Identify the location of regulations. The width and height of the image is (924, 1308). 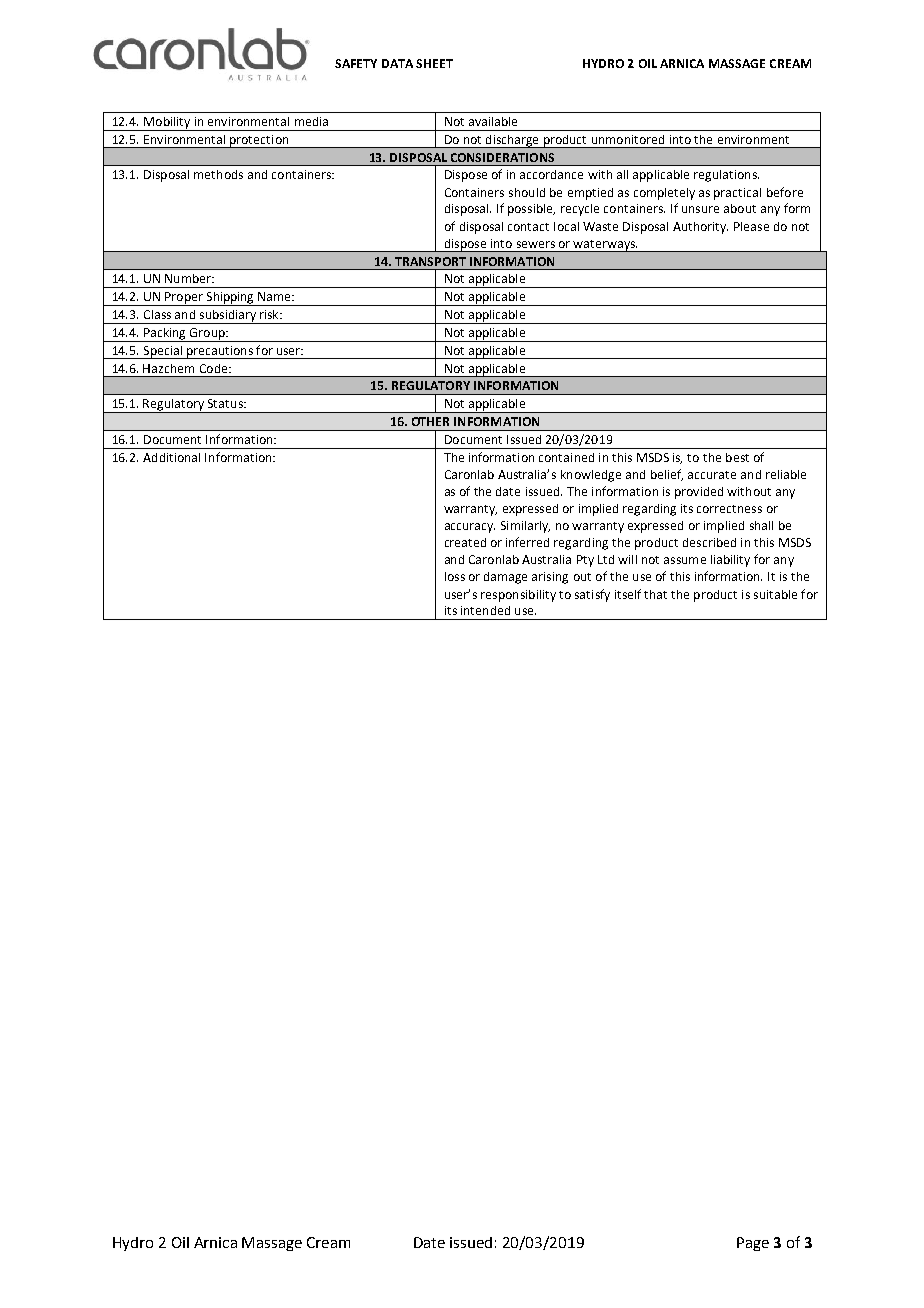
(726, 176).
